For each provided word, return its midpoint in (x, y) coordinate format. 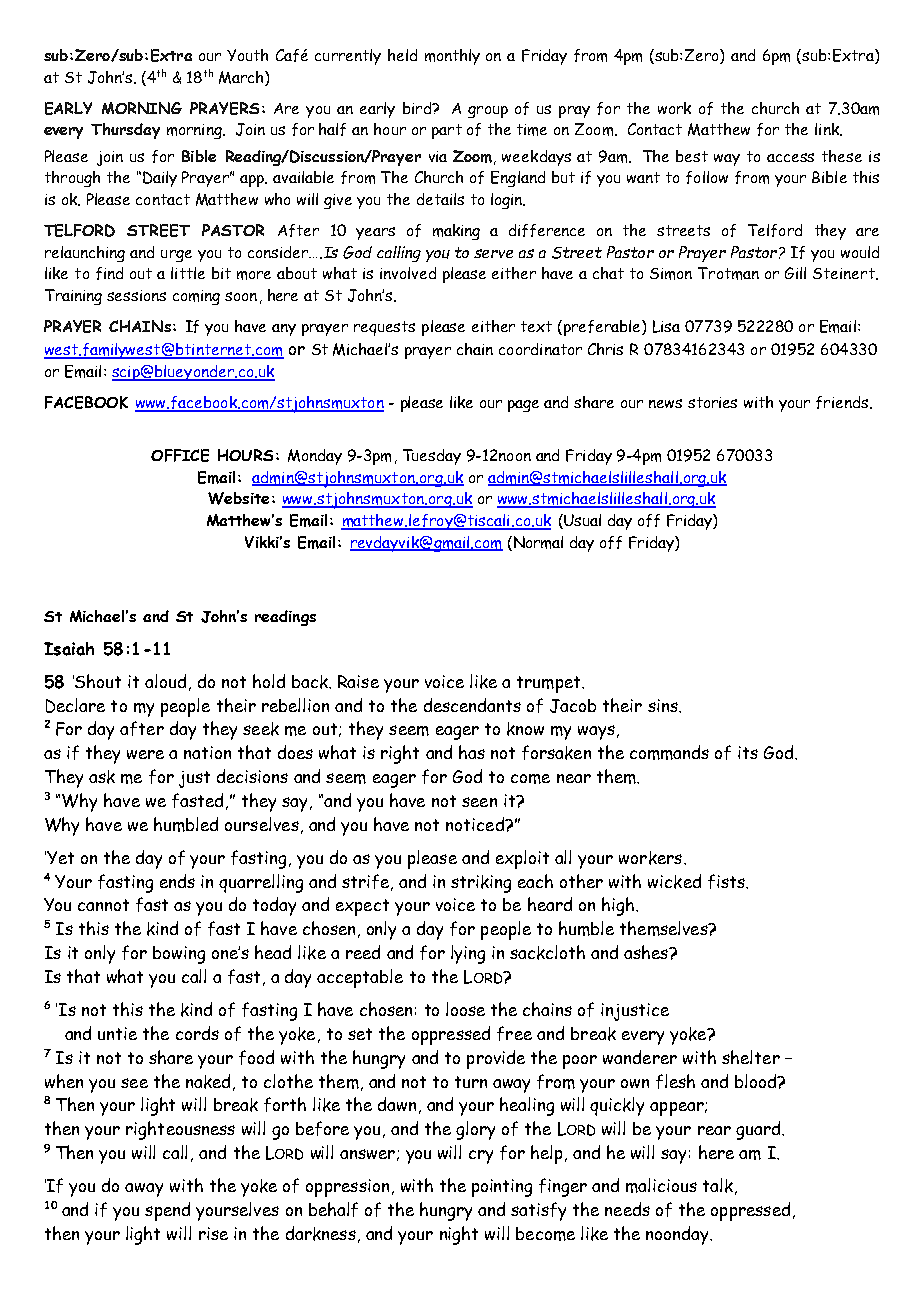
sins (664, 705)
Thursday (125, 131)
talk (718, 1185)
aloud (165, 681)
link (828, 129)
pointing (502, 1188)
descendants (472, 705)
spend (167, 1211)
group (488, 112)
